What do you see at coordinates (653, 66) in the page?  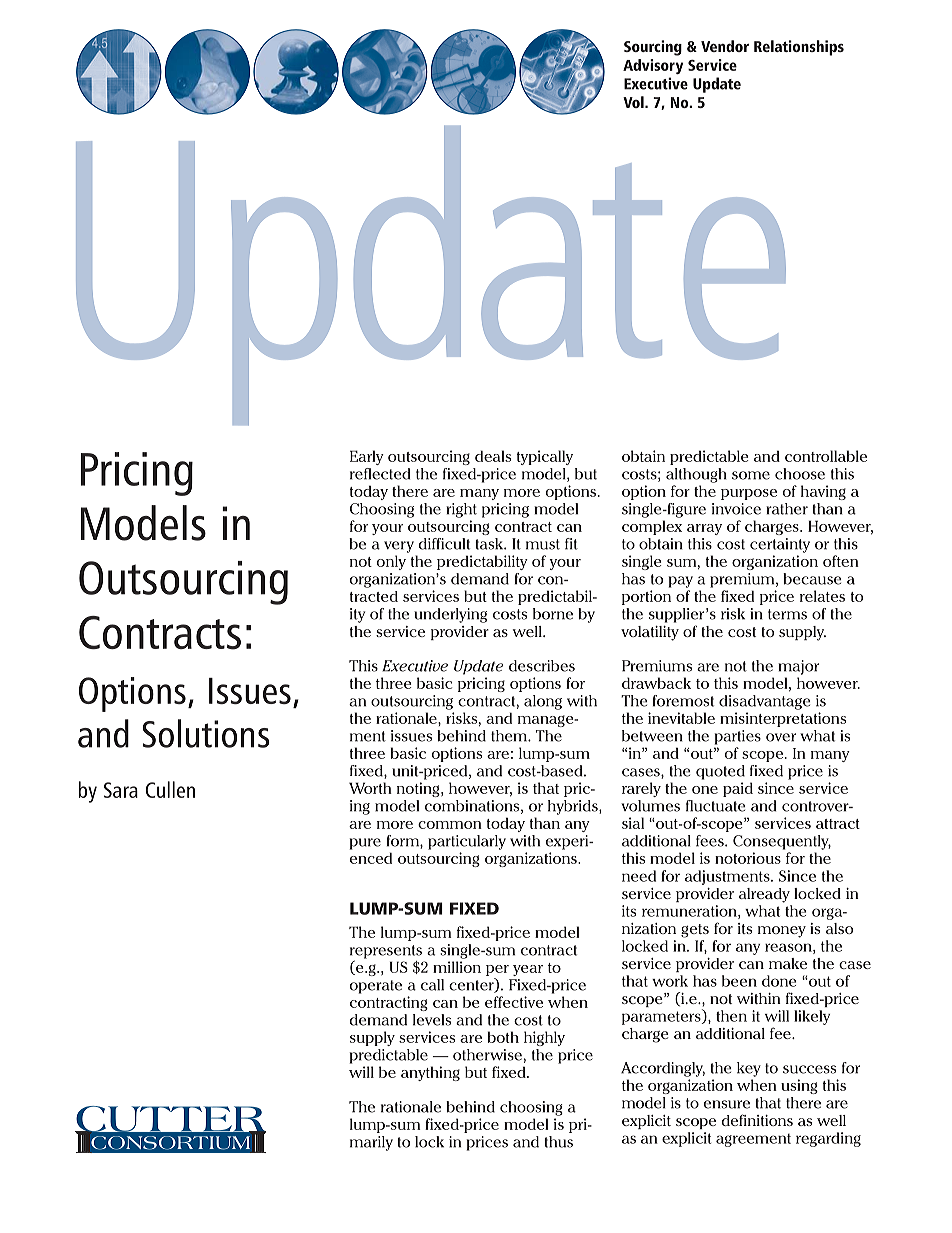 I see `Advisory` at bounding box center [653, 66].
